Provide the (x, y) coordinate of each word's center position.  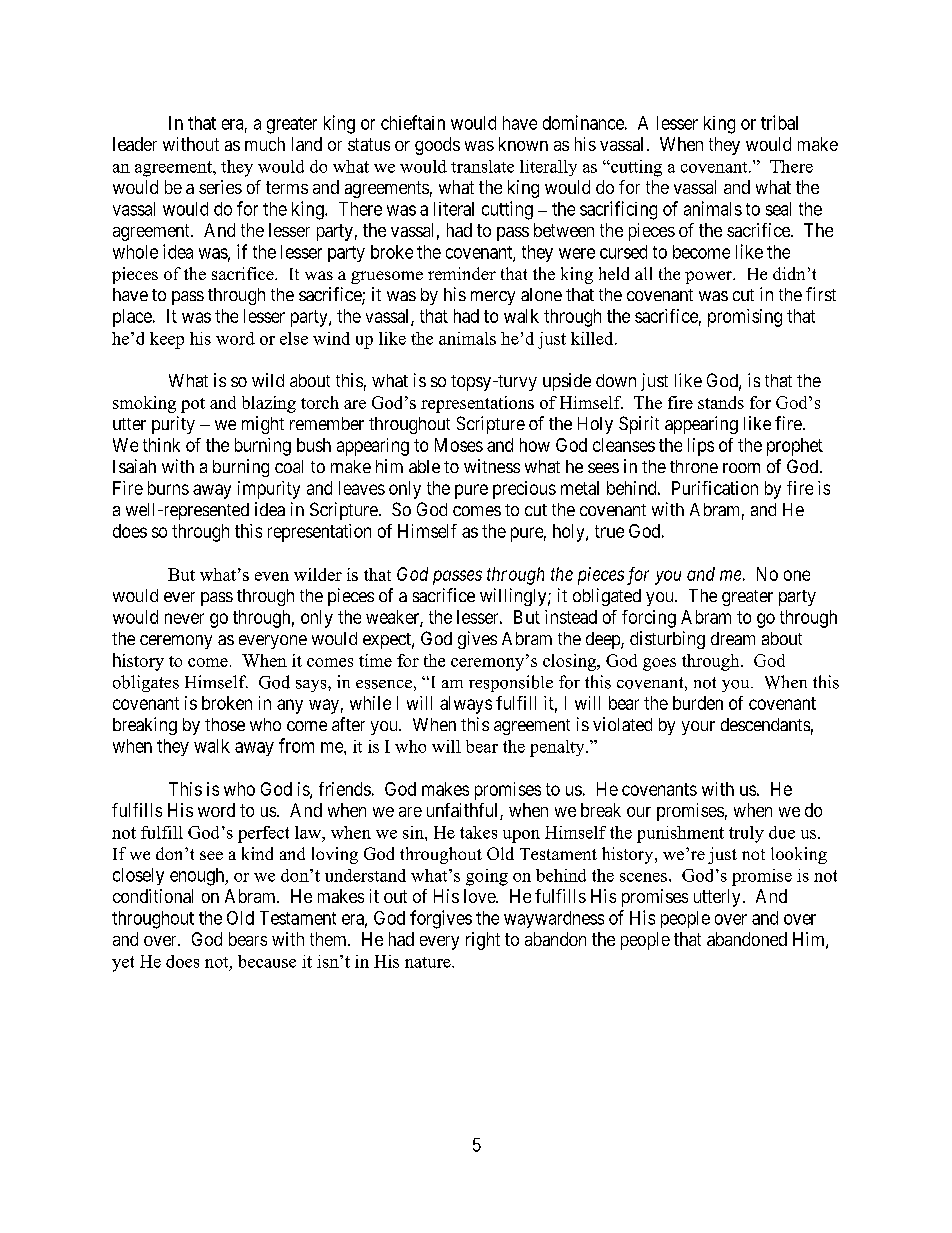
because (267, 961)
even (272, 576)
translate (482, 166)
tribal (779, 122)
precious (524, 490)
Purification (715, 488)
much (265, 144)
